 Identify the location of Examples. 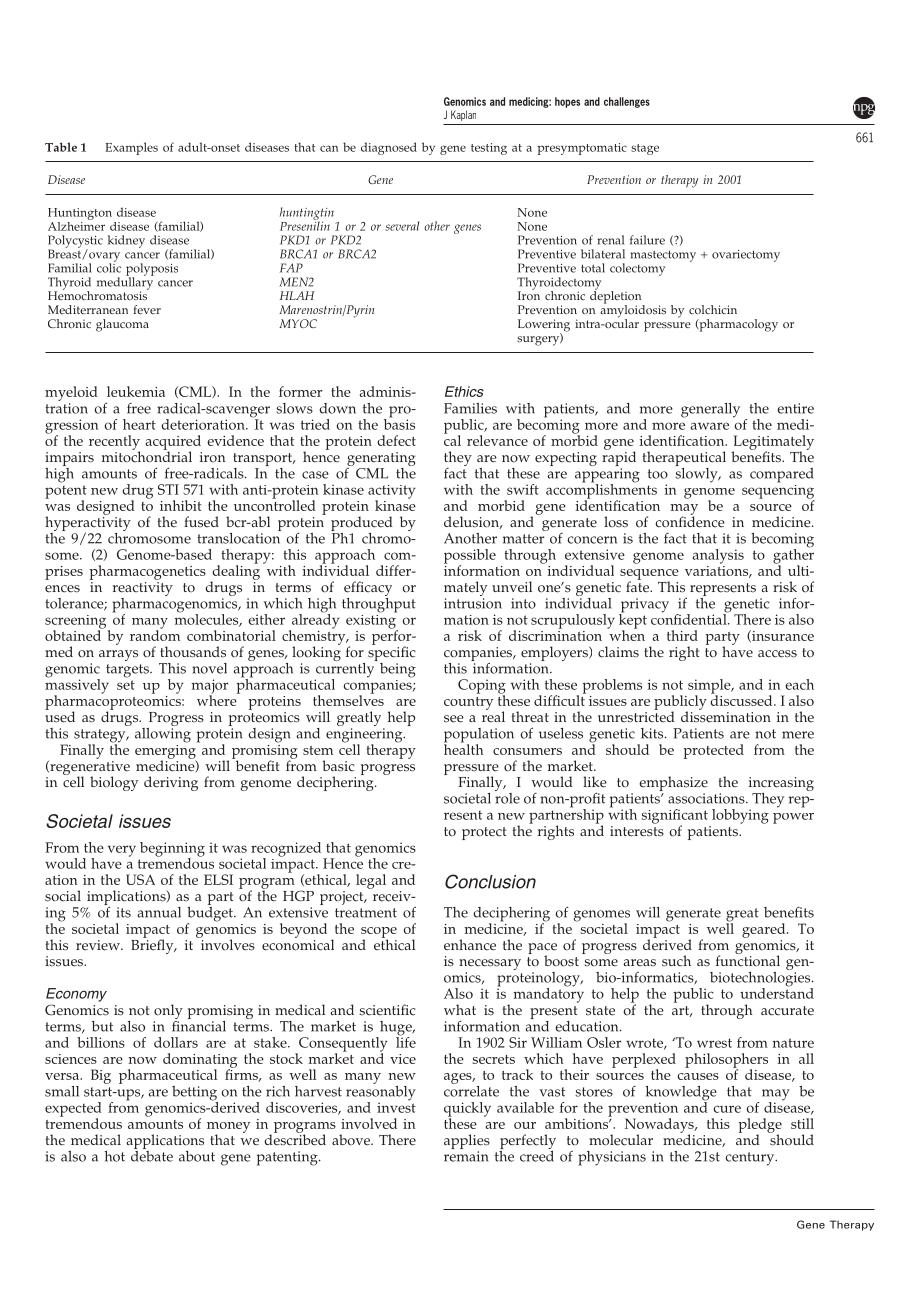
(131, 148).
